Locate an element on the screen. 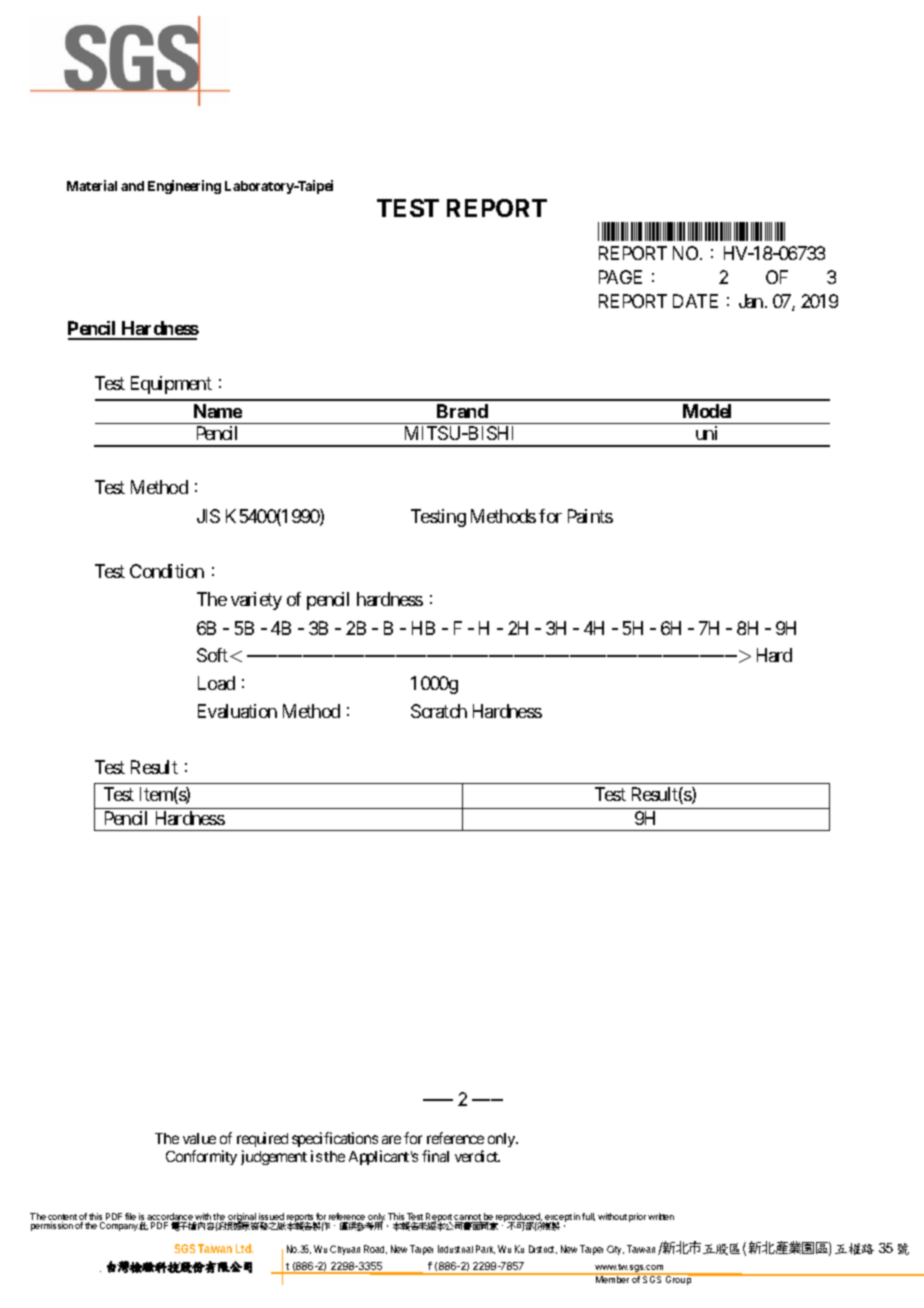 The height and width of the screenshot is (1308, 924). Paints is located at coordinates (590, 516).
